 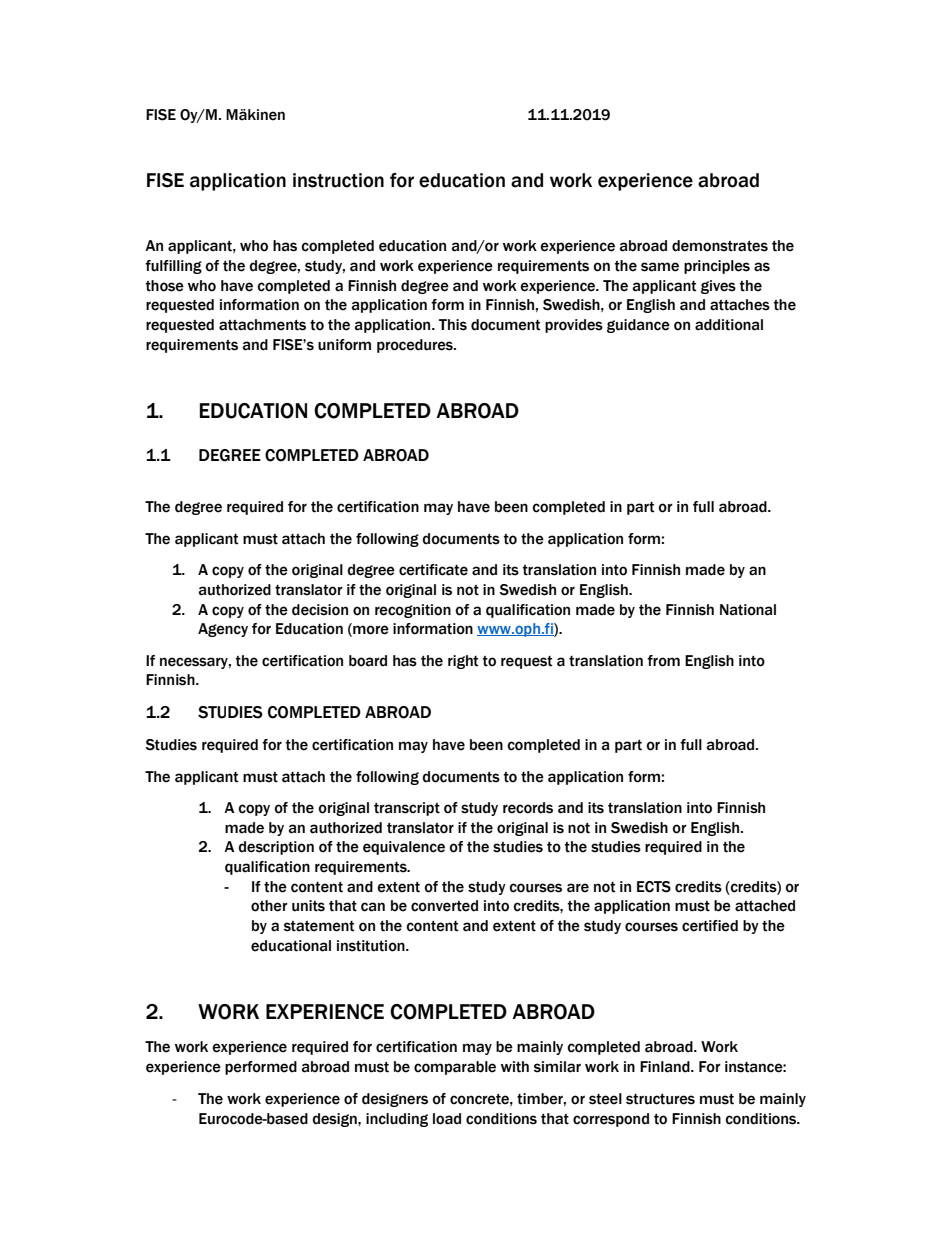 What do you see at coordinates (276, 848) in the page?
I see `description` at bounding box center [276, 848].
